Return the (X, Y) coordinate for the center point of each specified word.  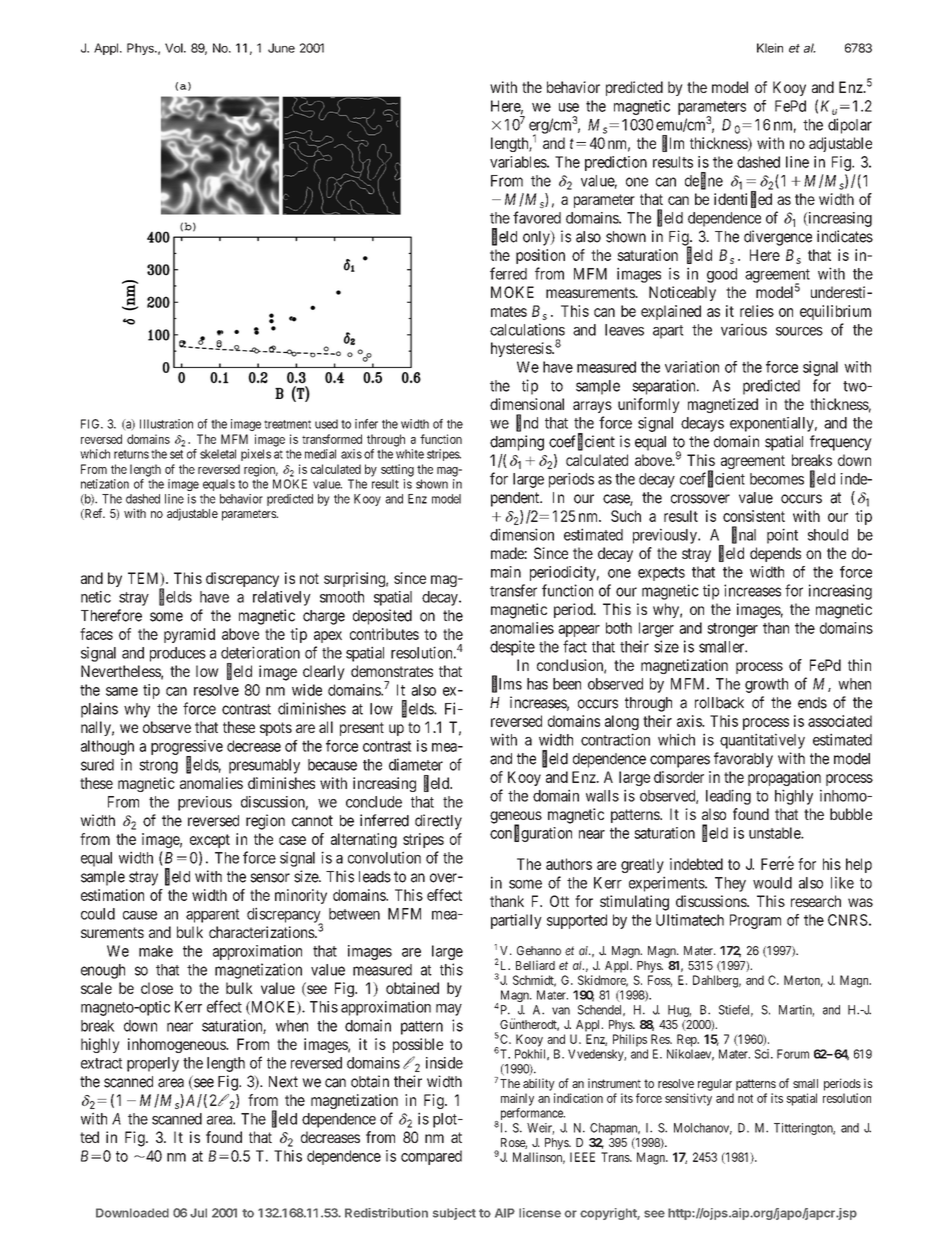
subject (454, 1214)
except (210, 841)
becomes (777, 479)
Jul (198, 1213)
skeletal (218, 454)
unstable (775, 833)
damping (517, 443)
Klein (770, 48)
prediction (616, 163)
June (281, 48)
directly (438, 822)
